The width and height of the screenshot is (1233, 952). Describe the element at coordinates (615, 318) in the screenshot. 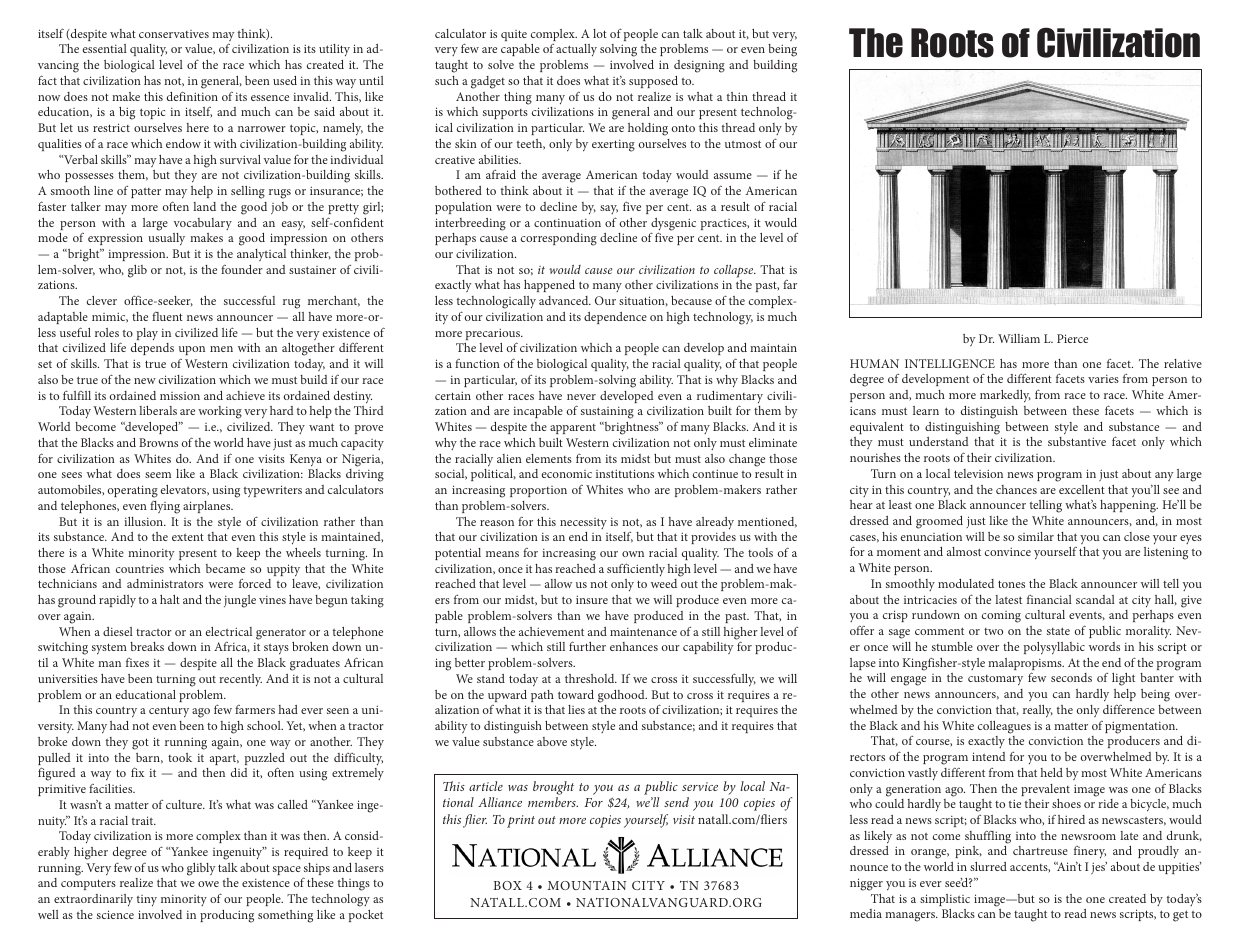

I see `dependence` at that location.
